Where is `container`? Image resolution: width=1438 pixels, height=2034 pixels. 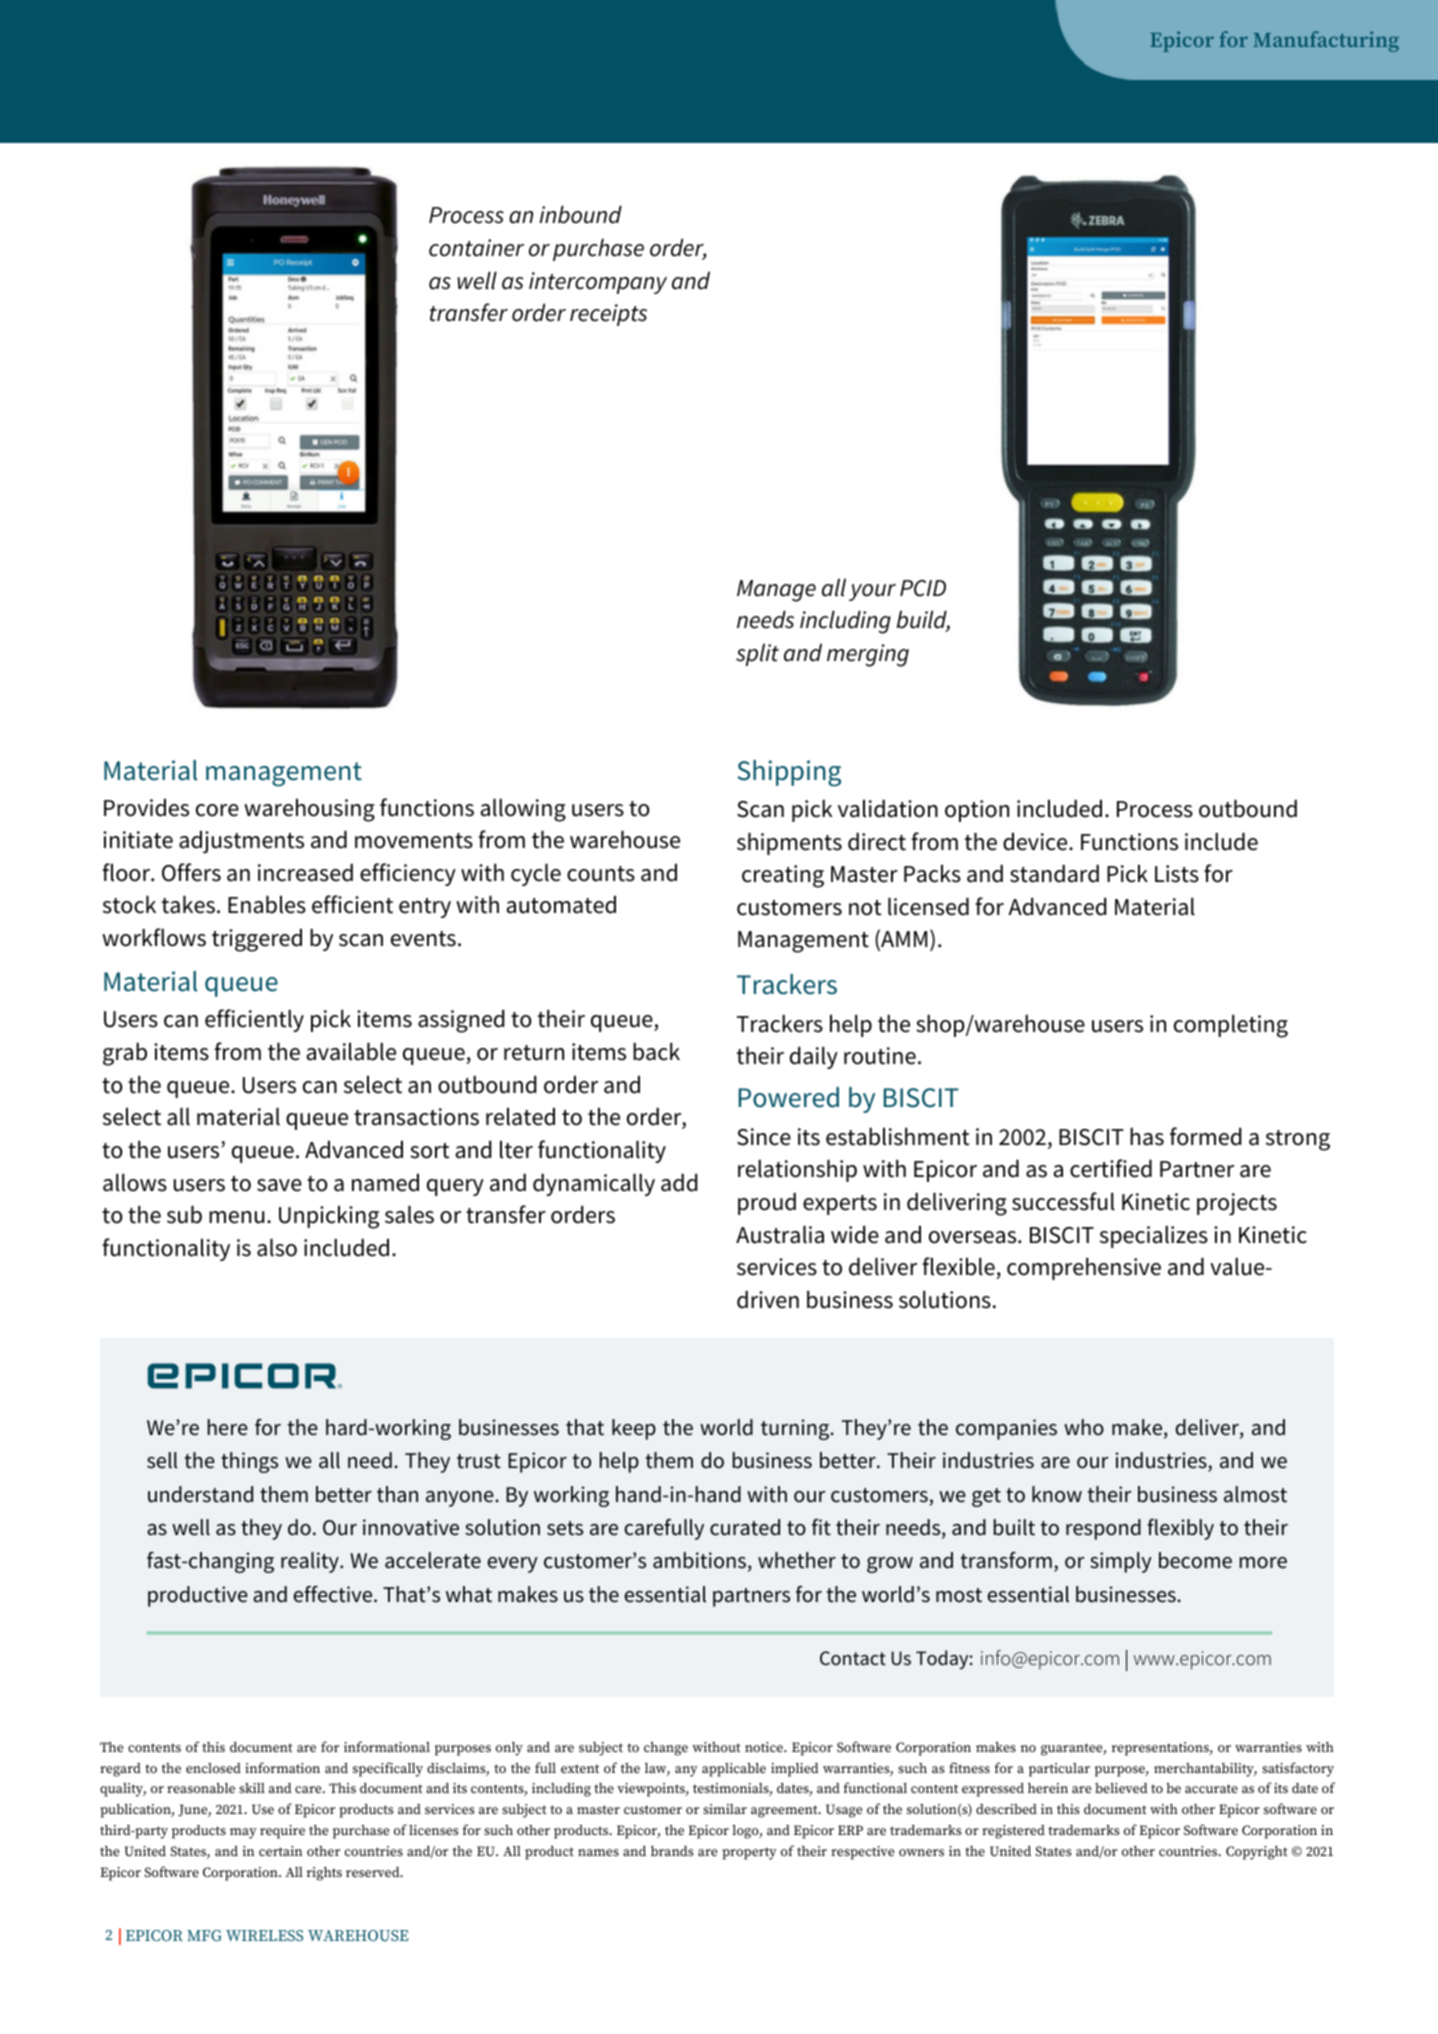
container is located at coordinates (476, 248).
